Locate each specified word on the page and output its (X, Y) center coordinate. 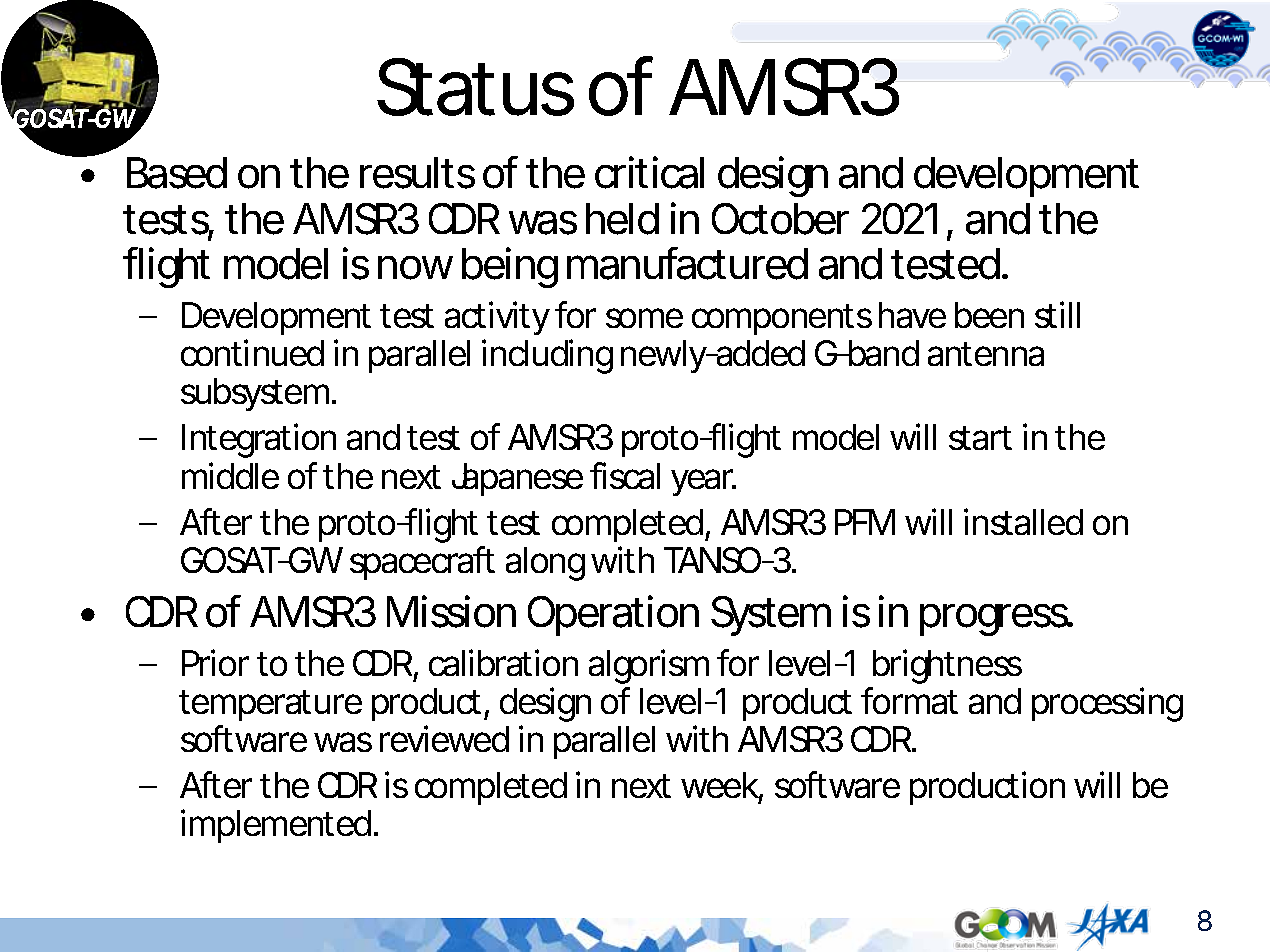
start (980, 438)
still (1057, 314)
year (702, 482)
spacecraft (422, 563)
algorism (647, 666)
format (909, 700)
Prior (215, 662)
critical (649, 172)
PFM (863, 522)
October (780, 219)
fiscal (625, 475)
